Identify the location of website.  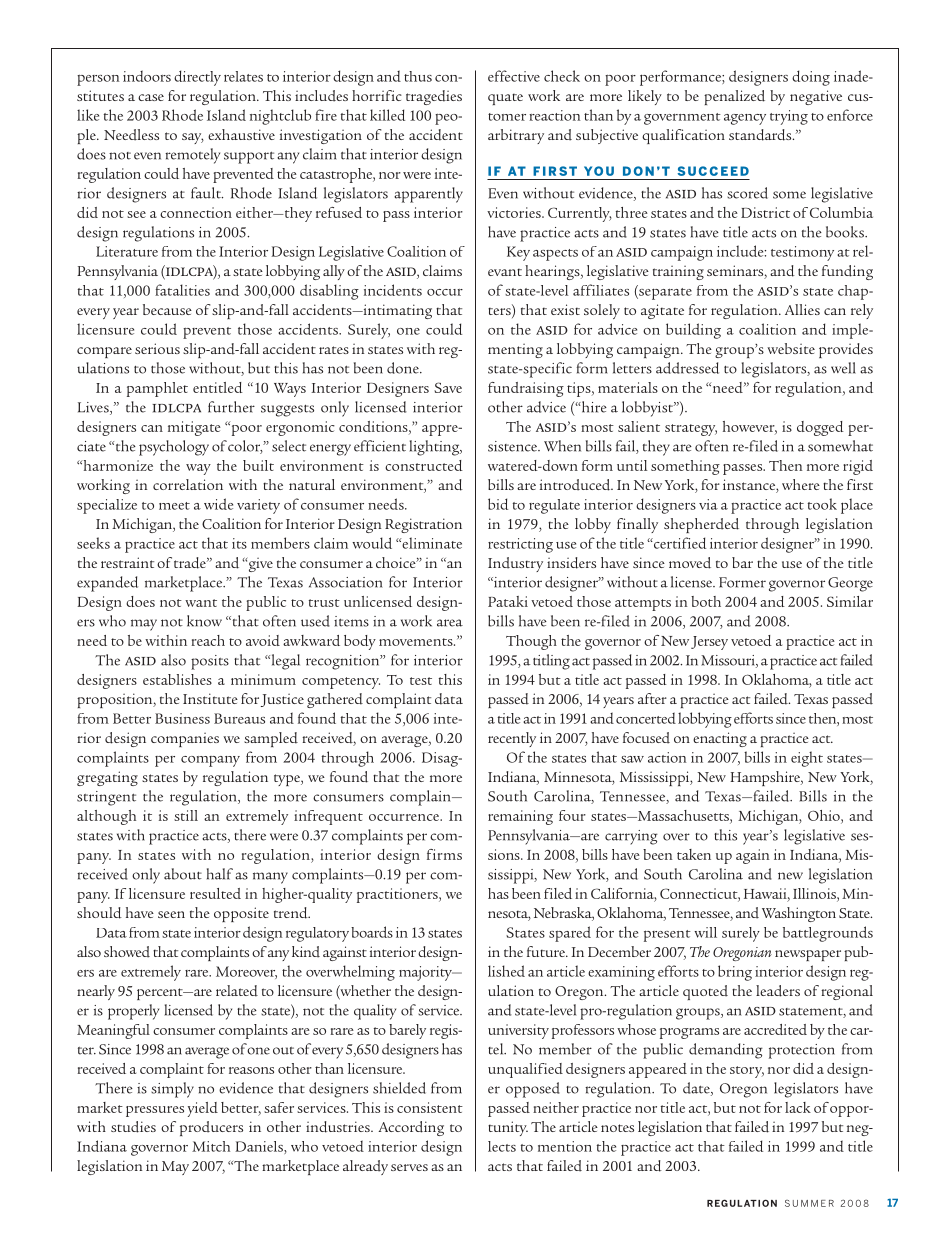
(791, 348).
